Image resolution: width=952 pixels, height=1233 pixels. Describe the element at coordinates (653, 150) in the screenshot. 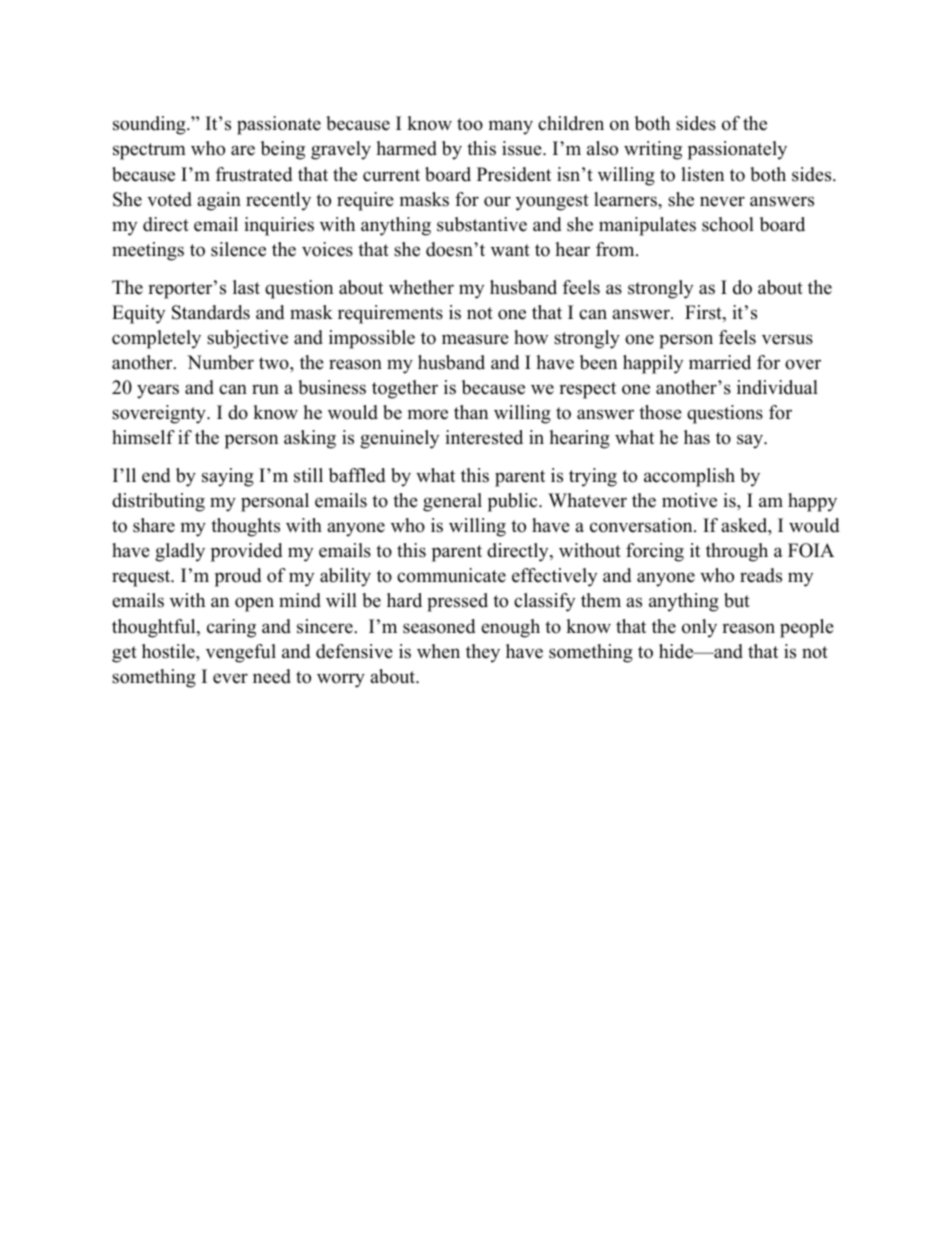

I see `writing` at that location.
